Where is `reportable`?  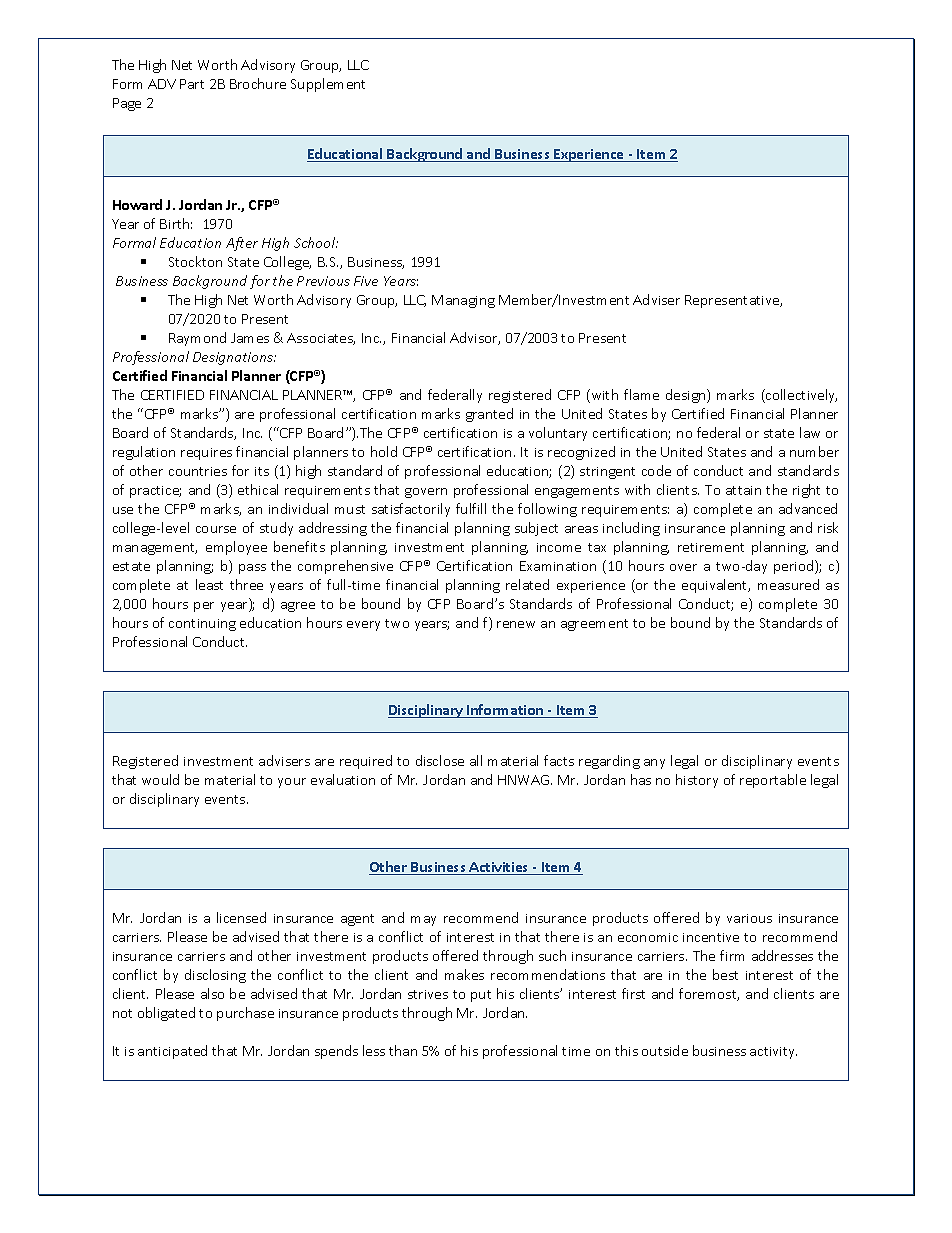
reportable is located at coordinates (773, 781).
